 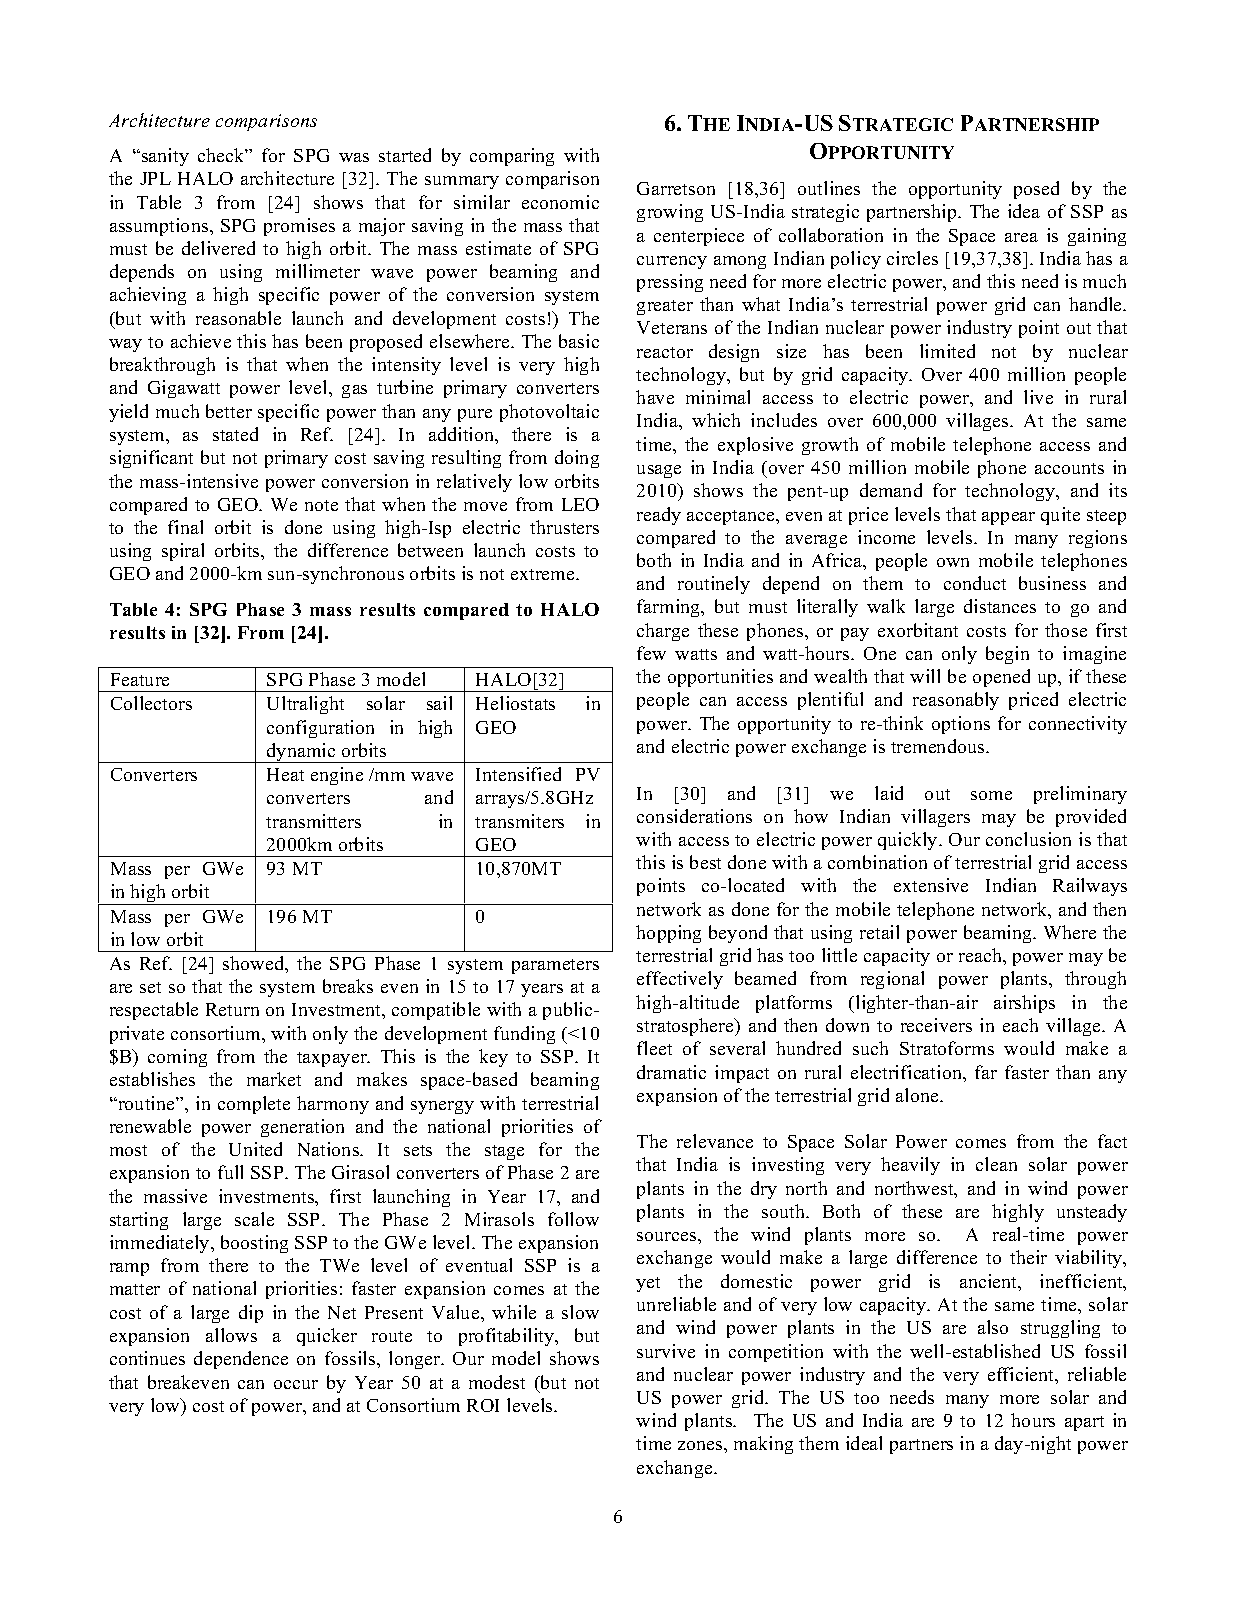 What do you see at coordinates (666, 1351) in the screenshot?
I see `survive` at bounding box center [666, 1351].
